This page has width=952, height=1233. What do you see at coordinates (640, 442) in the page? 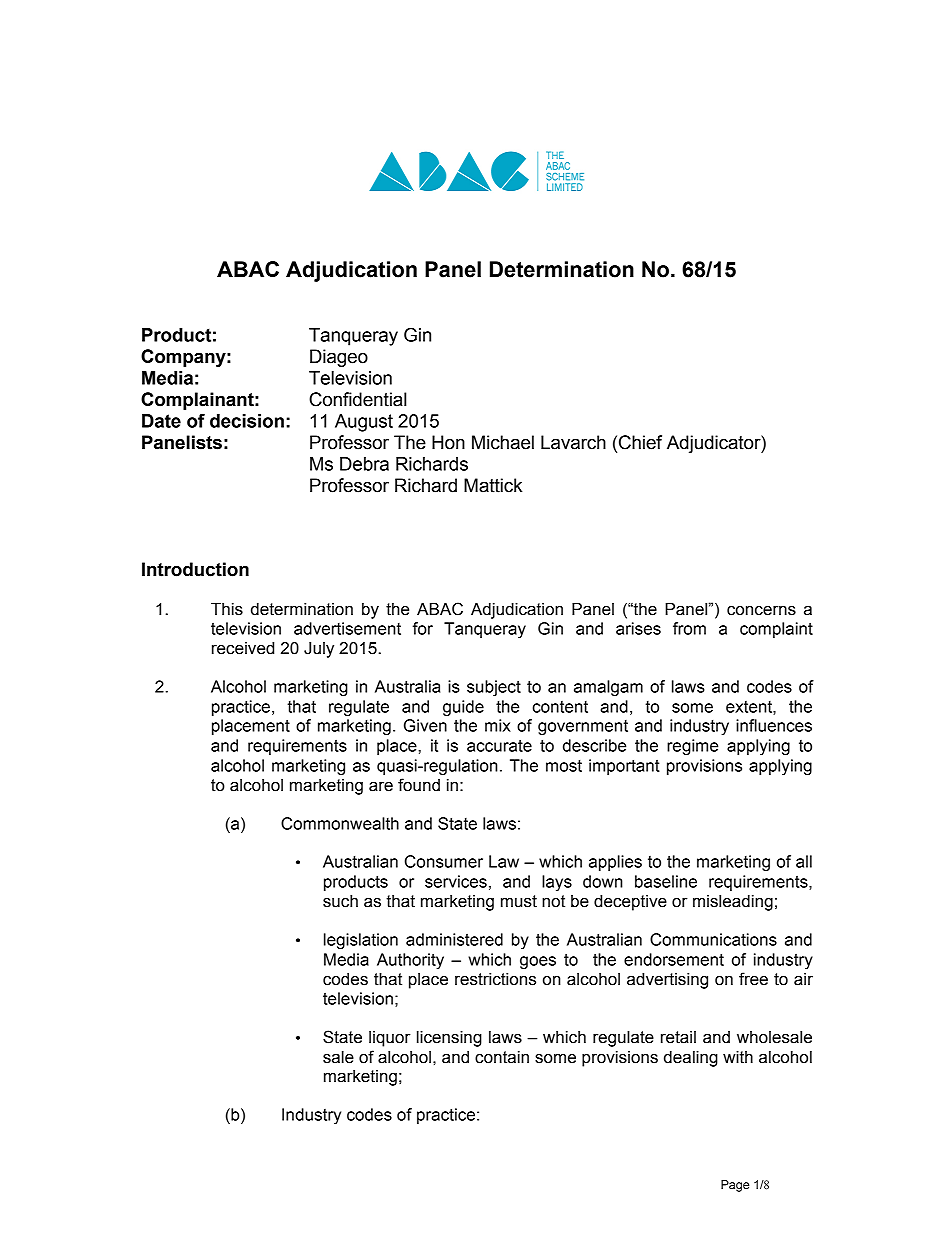
I see `Chief` at bounding box center [640, 442].
